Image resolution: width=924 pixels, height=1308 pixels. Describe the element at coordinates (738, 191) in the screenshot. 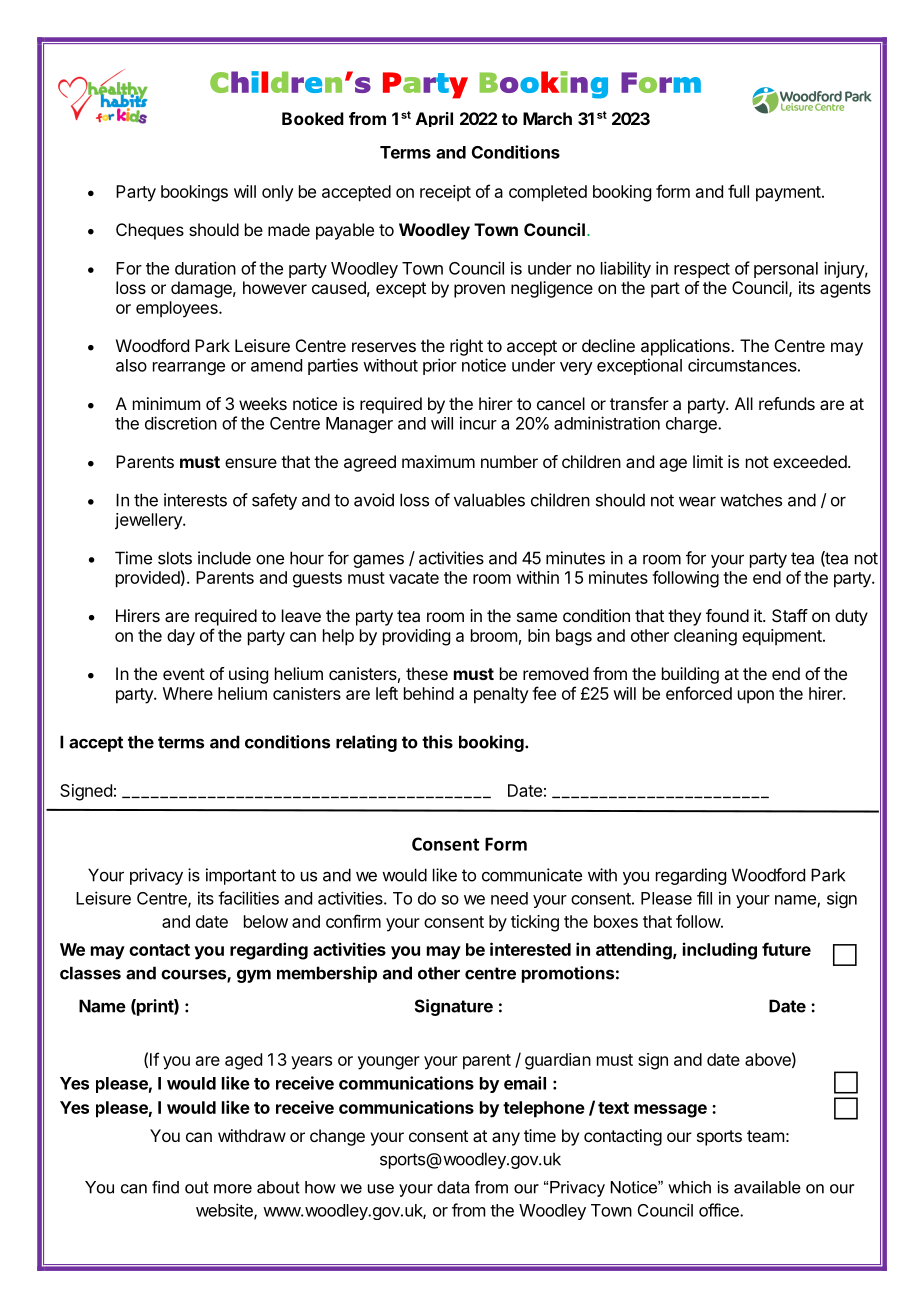

I see `full` at that location.
